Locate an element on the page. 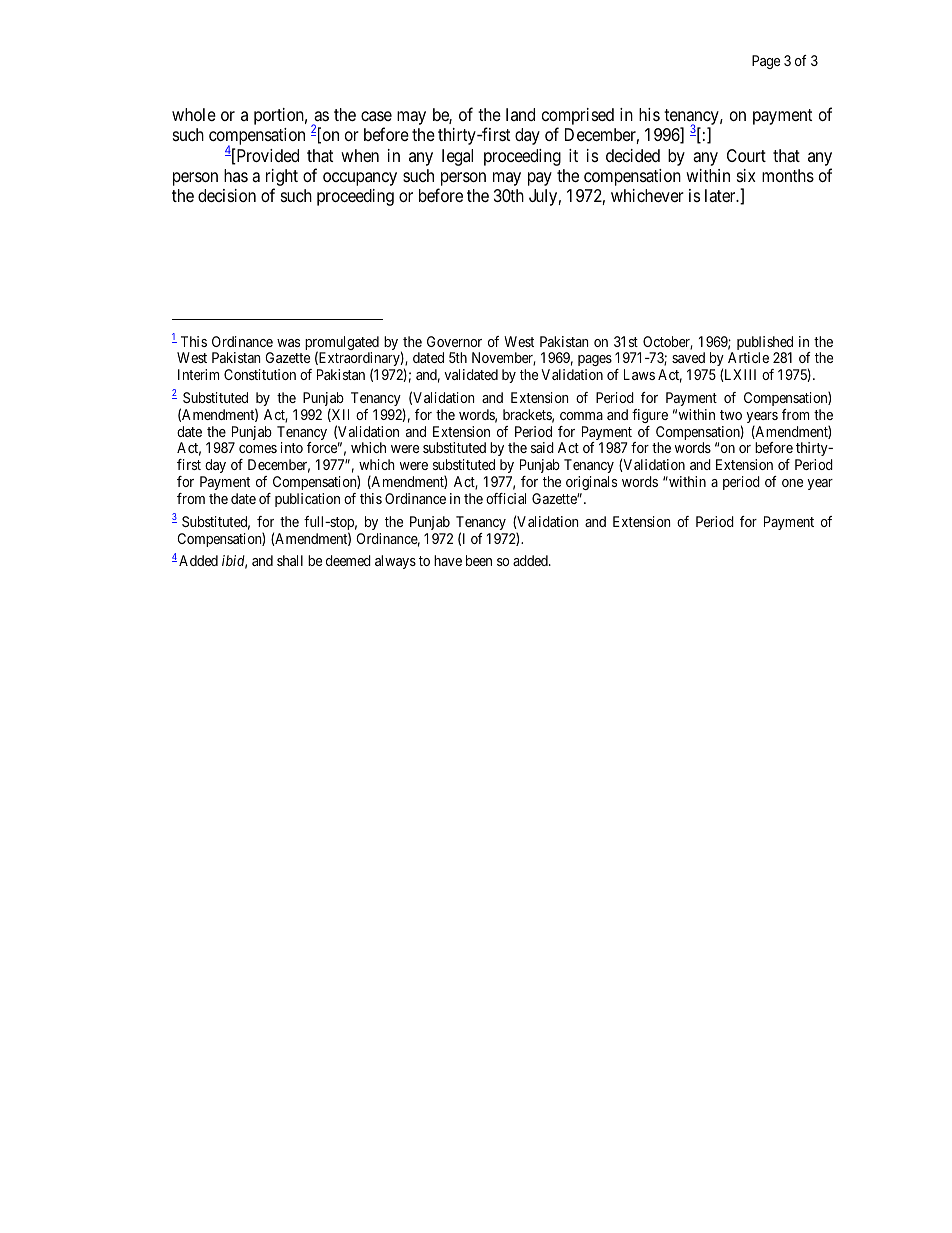 This document has width=952, height=1233. land is located at coordinates (520, 114).
